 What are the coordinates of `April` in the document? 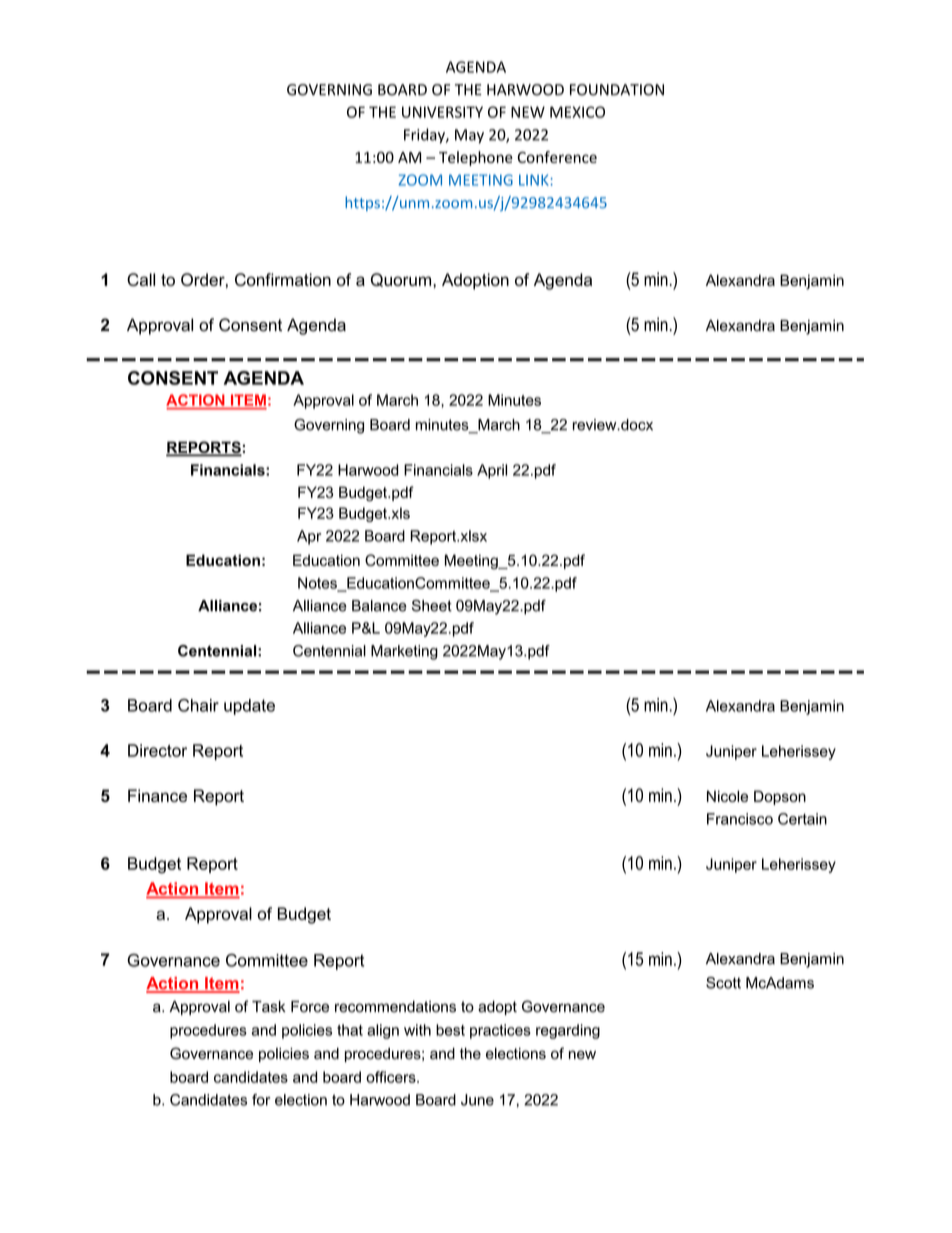 It's located at (492, 471).
